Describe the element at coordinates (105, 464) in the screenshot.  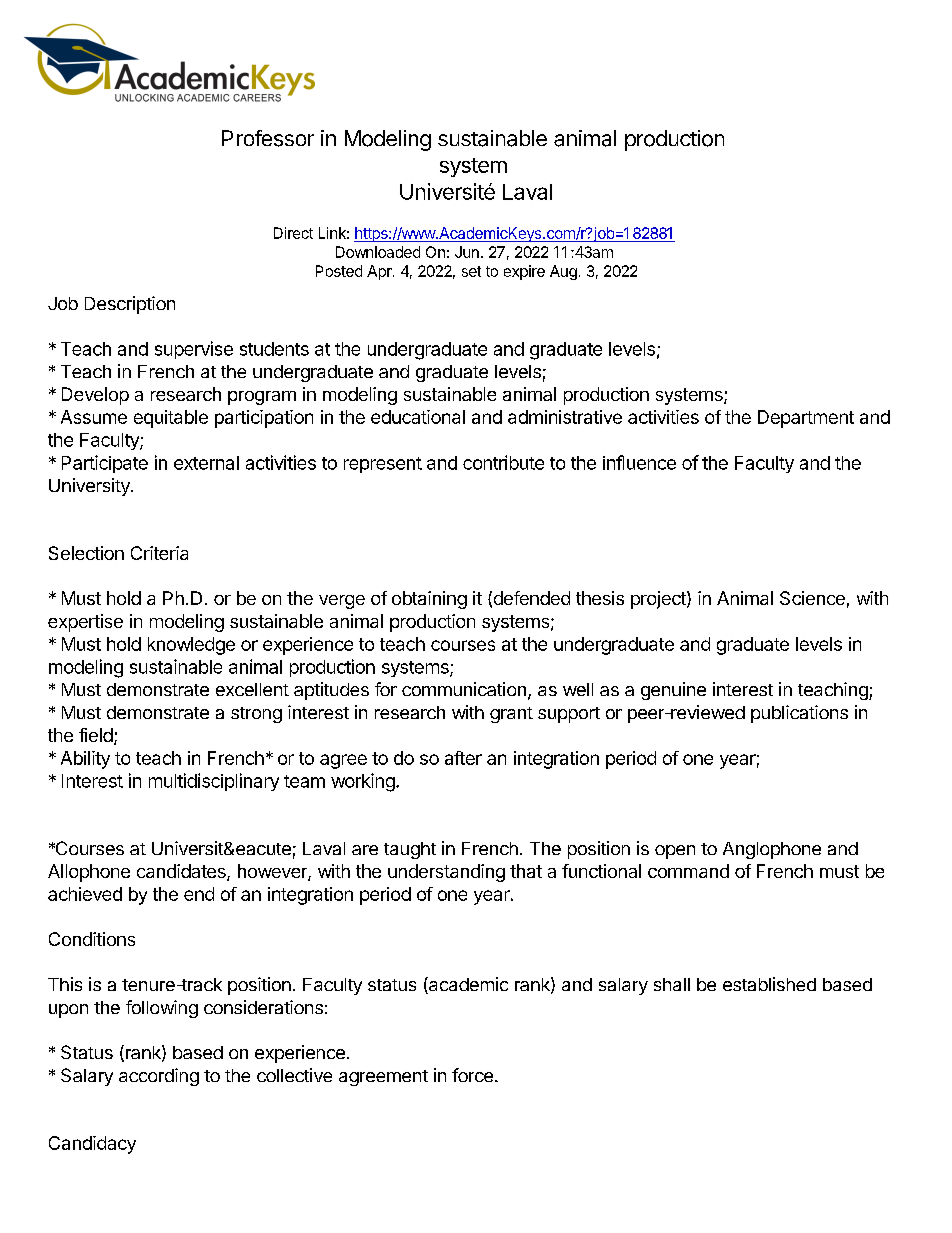
I see `Participate` at that location.
